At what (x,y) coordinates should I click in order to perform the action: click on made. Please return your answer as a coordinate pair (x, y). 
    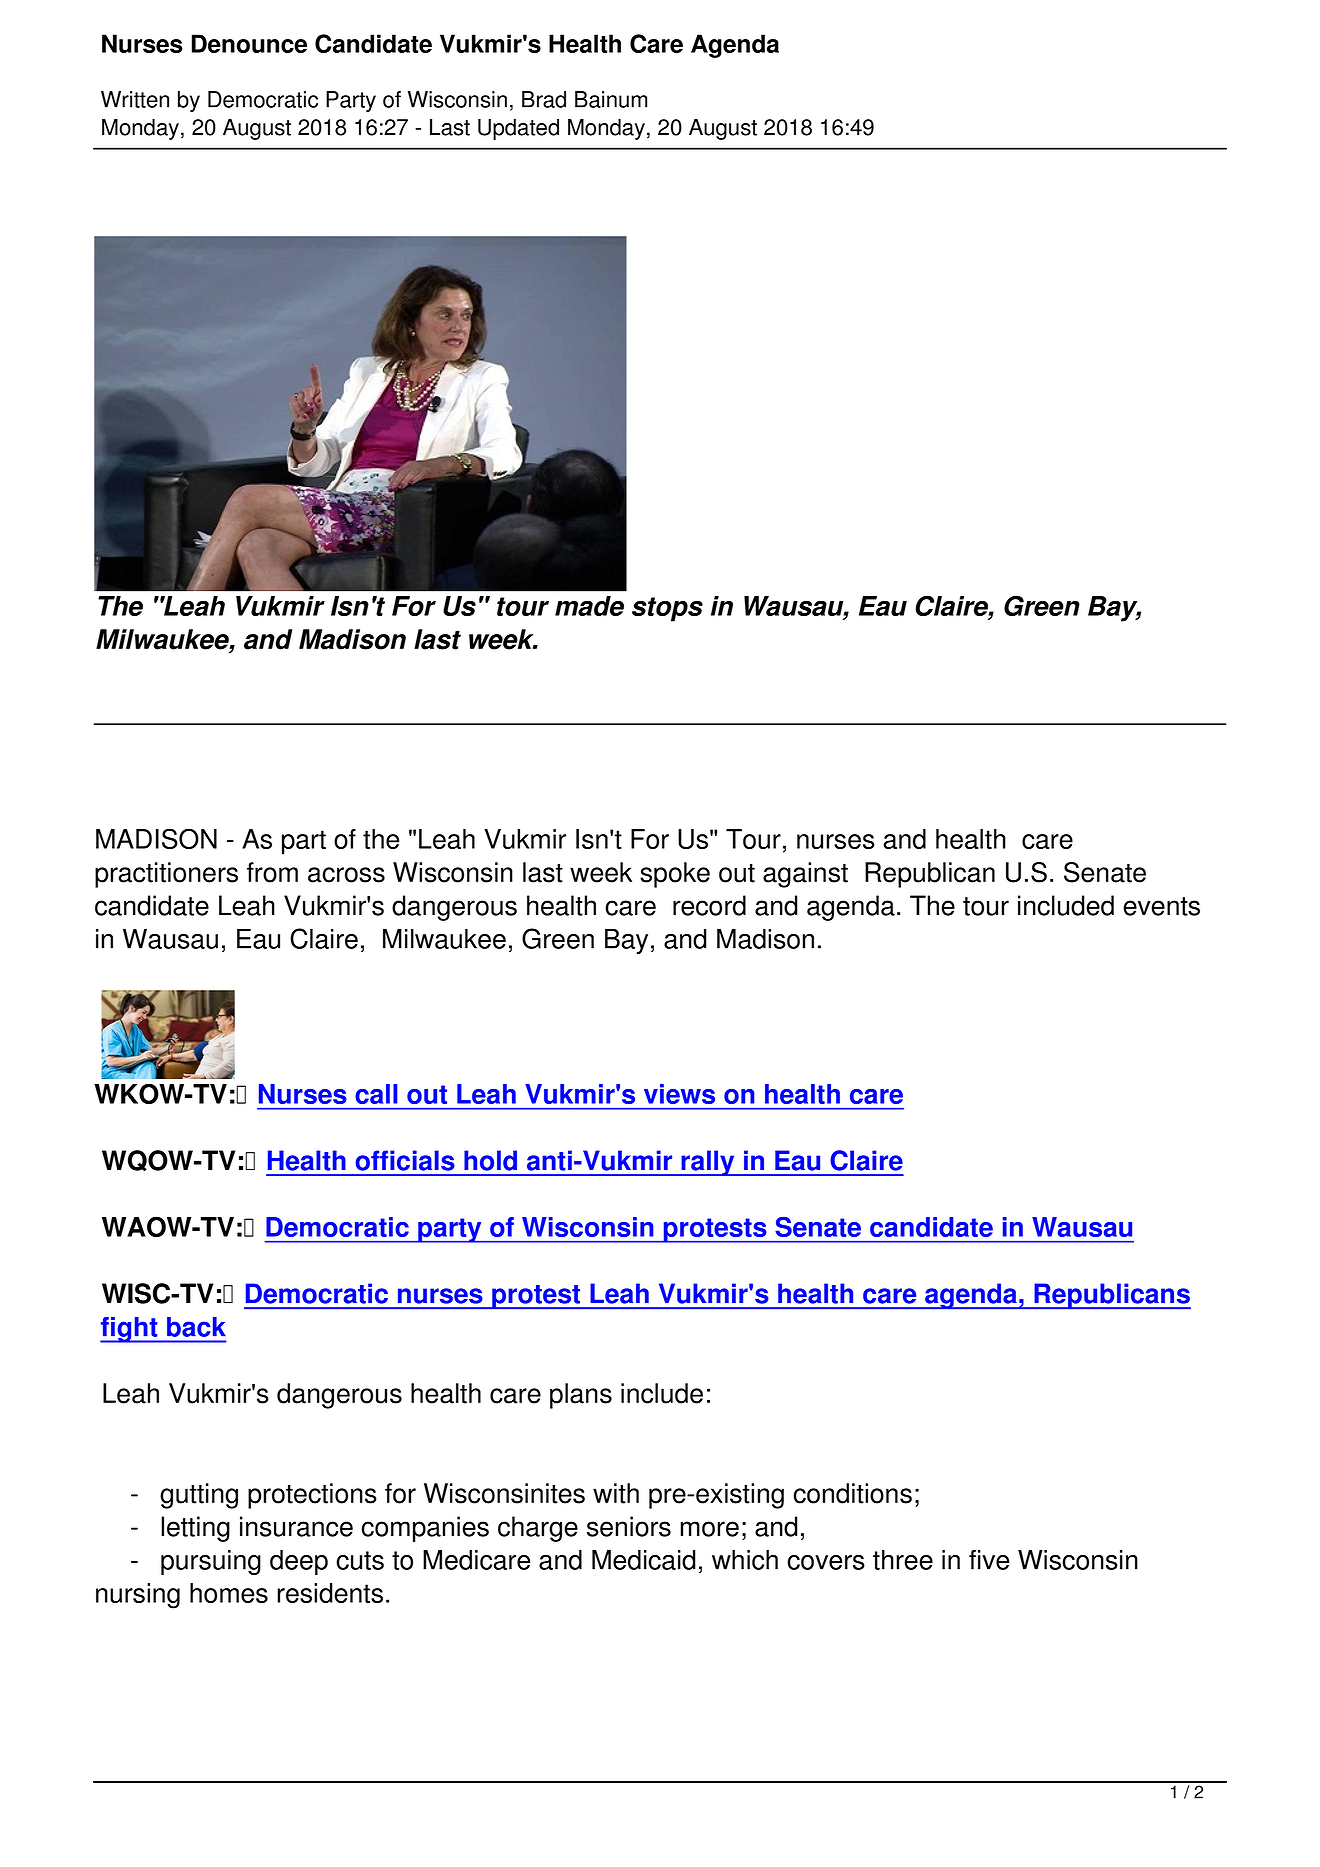
    Looking at the image, I should click on (589, 606).
